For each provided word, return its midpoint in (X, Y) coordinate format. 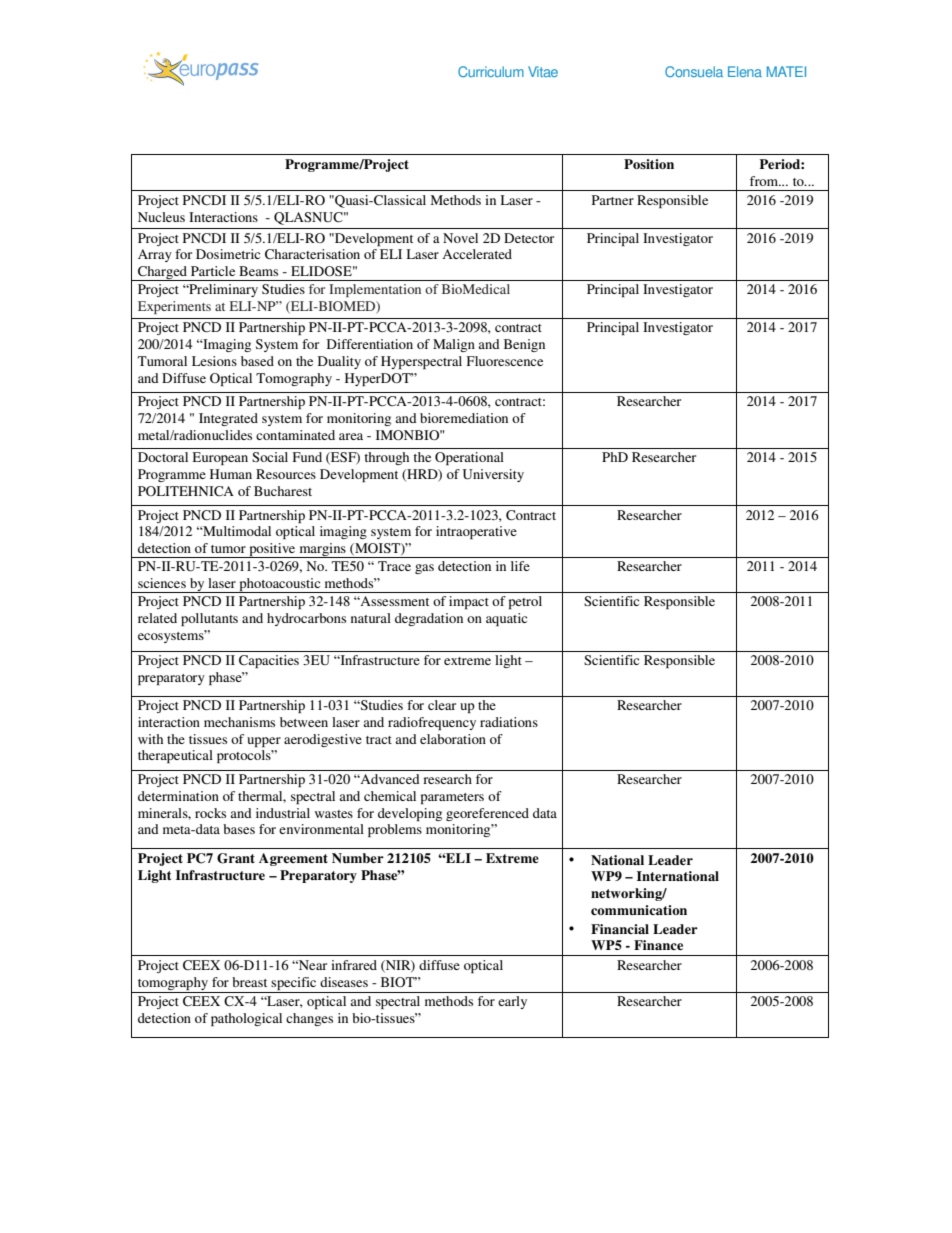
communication (639, 910)
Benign (524, 345)
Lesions (214, 361)
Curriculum (491, 71)
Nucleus (161, 217)
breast (249, 982)
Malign (454, 345)
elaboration (453, 739)
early (512, 1002)
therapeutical (175, 756)
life (520, 566)
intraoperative (476, 532)
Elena (745, 71)
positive (272, 550)
